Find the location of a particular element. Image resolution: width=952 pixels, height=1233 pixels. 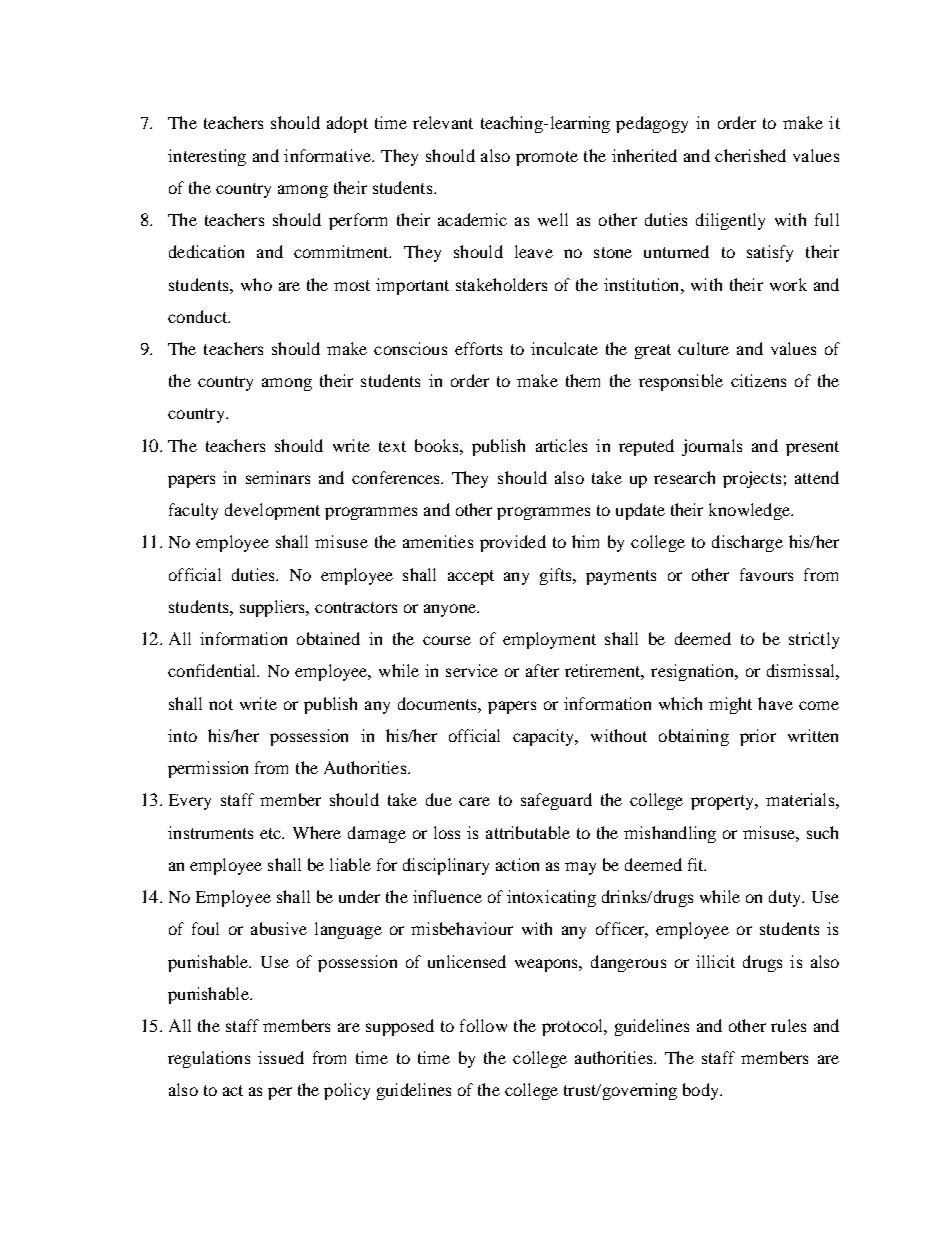

promote is located at coordinates (547, 158).
